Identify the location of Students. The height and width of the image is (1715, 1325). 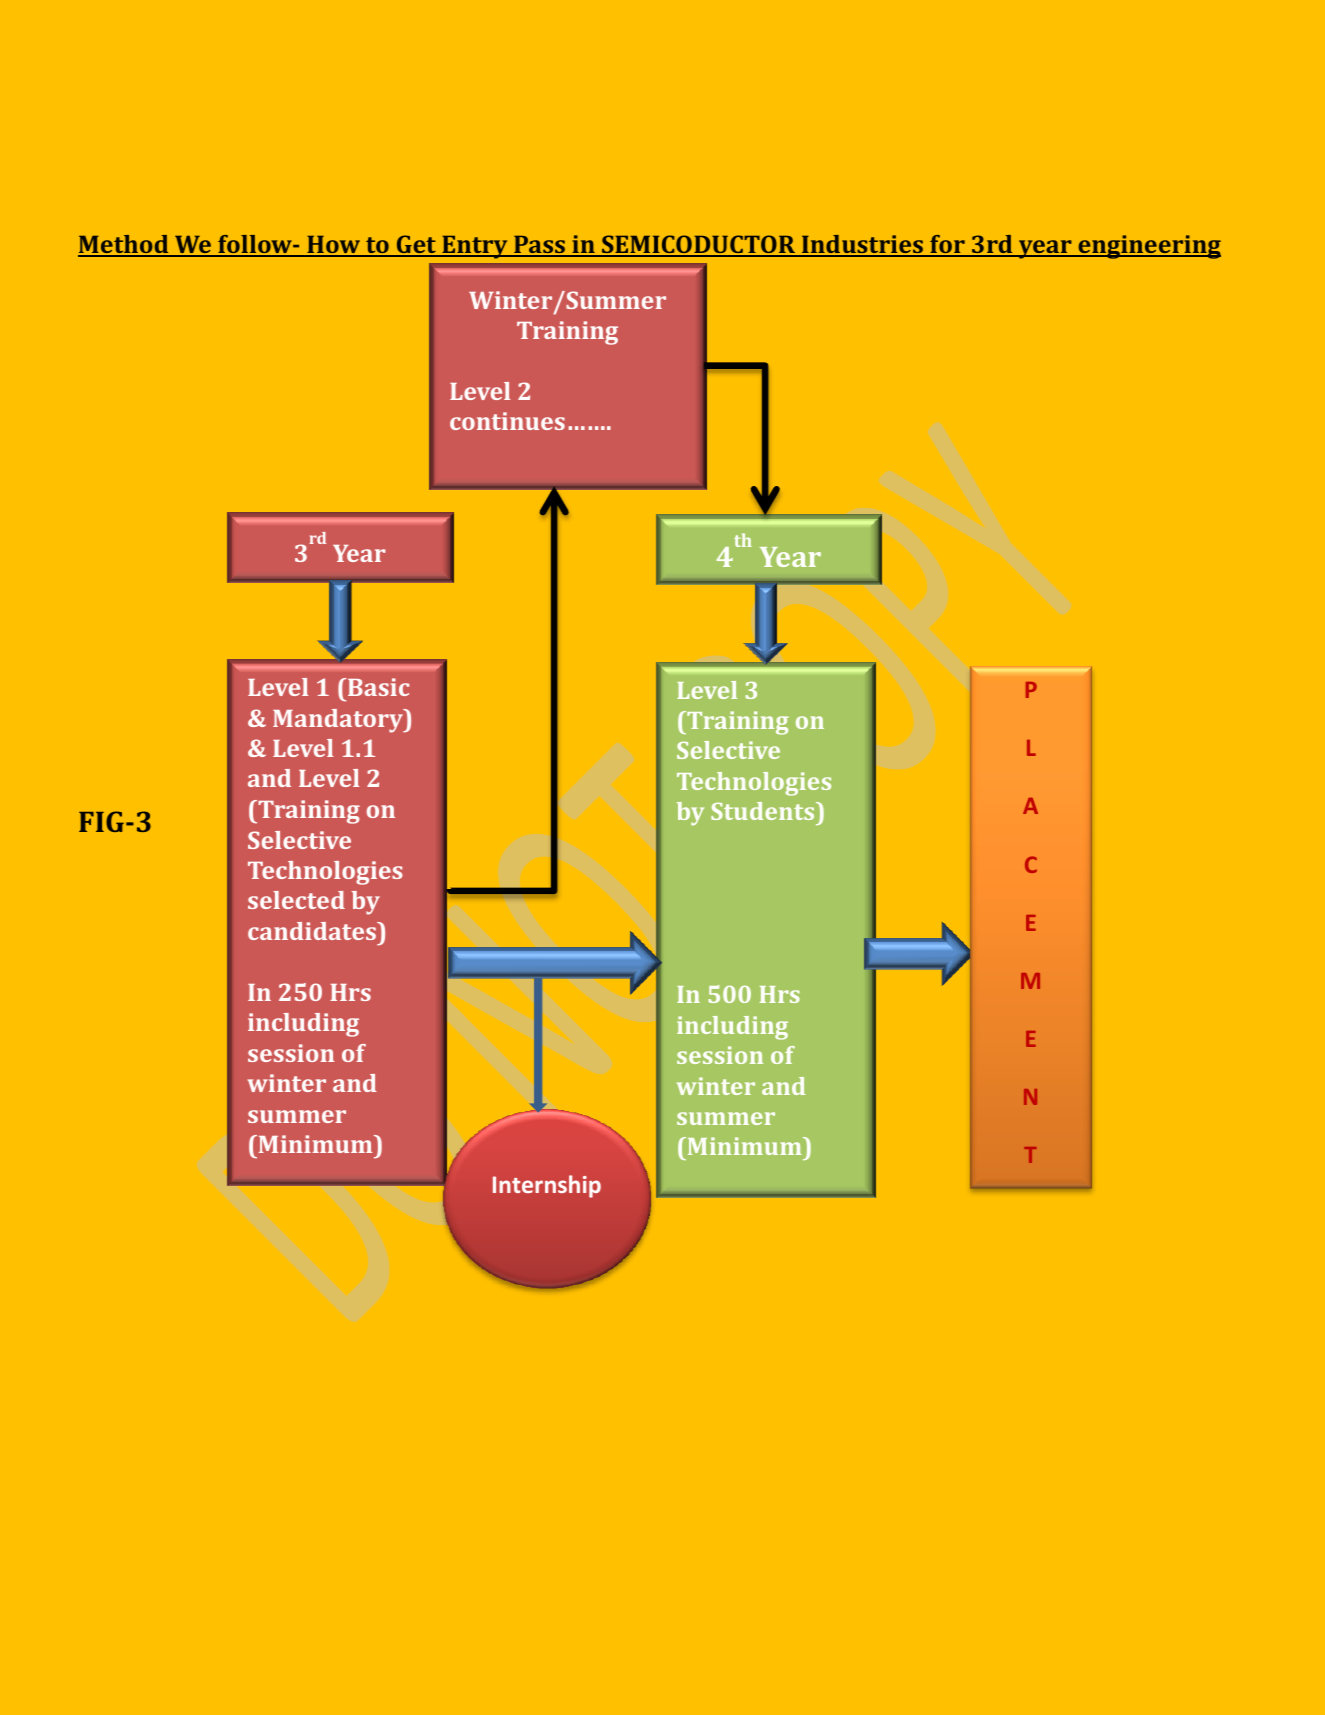
(764, 811).
